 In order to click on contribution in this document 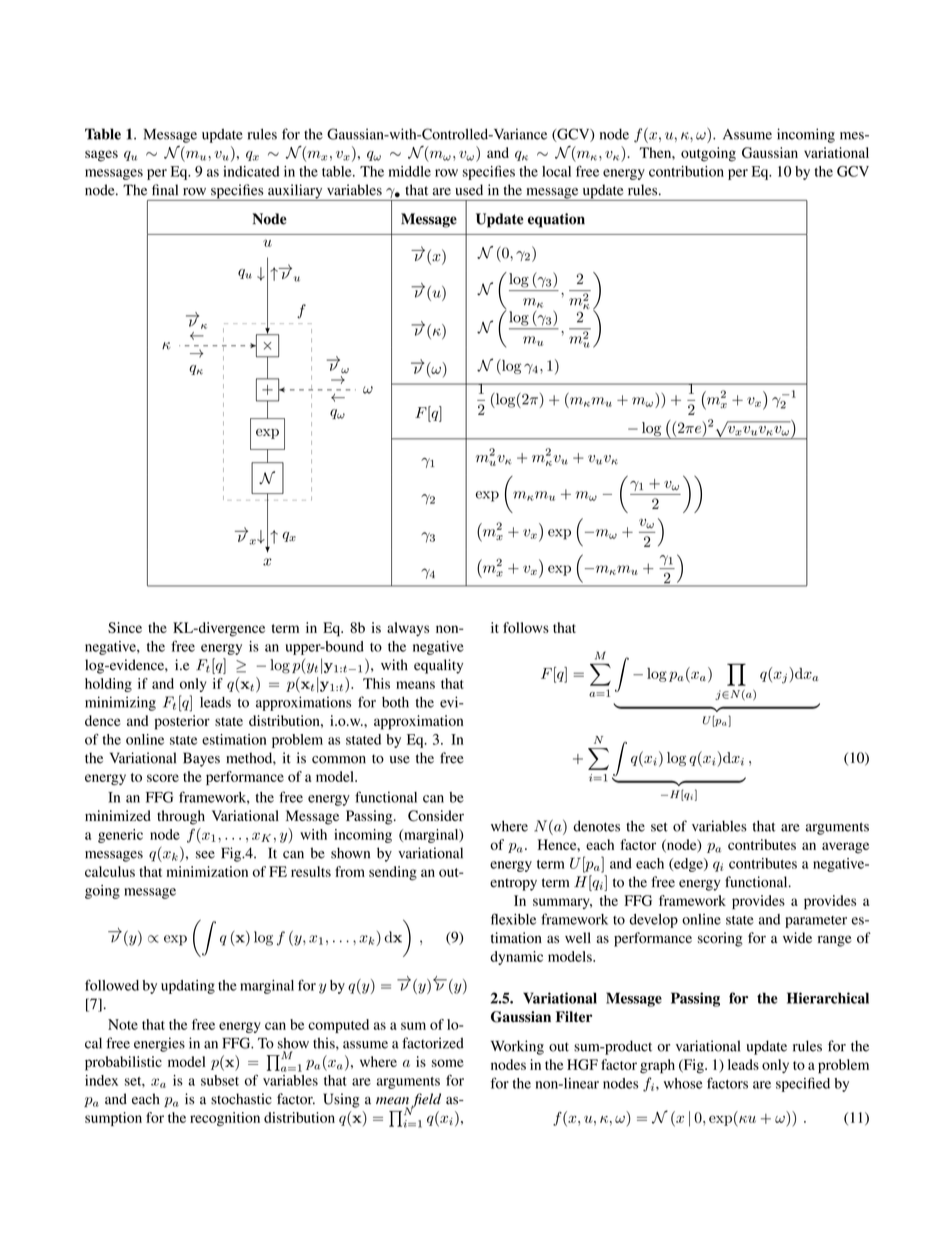, I will do `click(686, 171)`.
